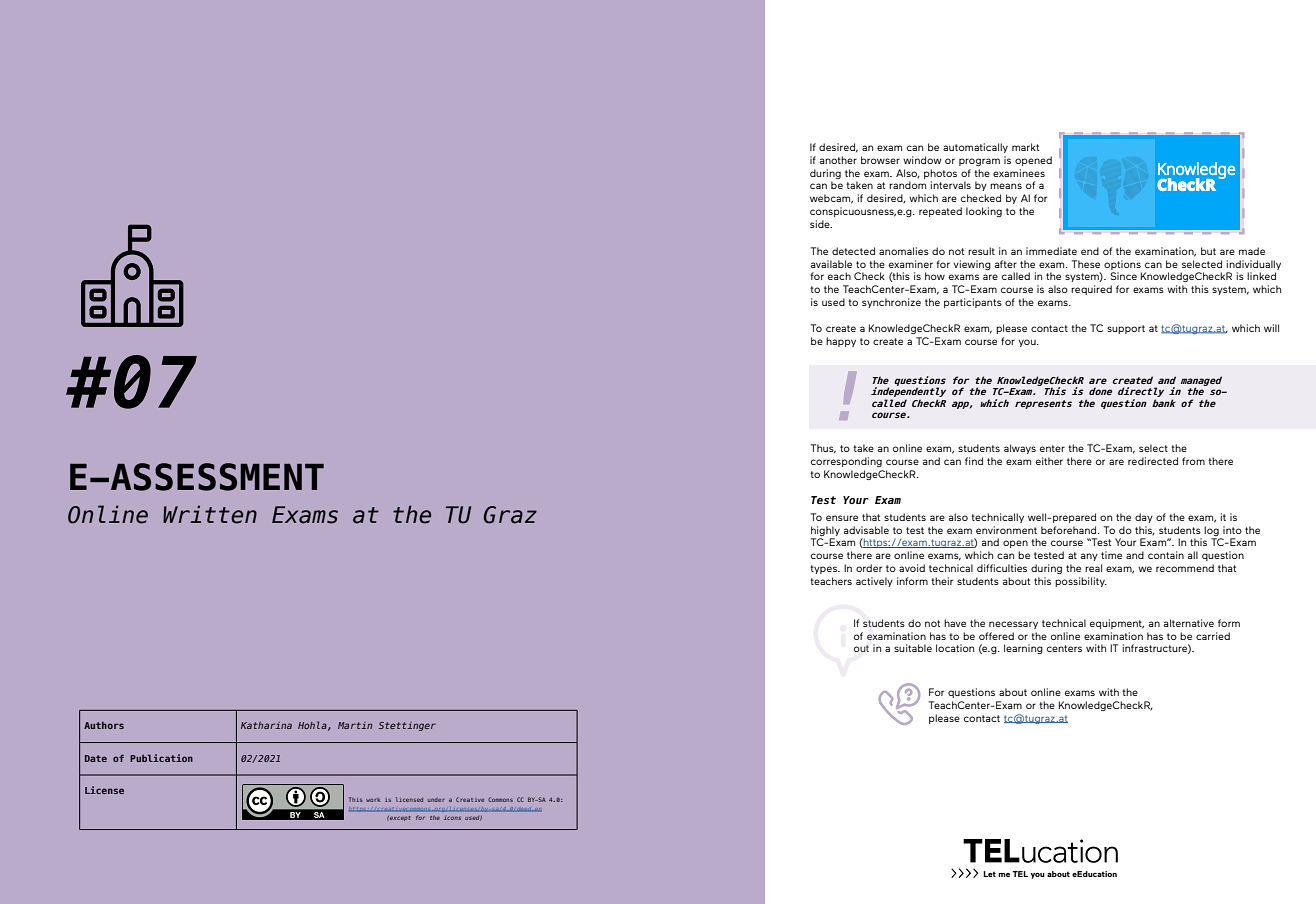  What do you see at coordinates (1144, 518) in the screenshot?
I see `day` at bounding box center [1144, 518].
